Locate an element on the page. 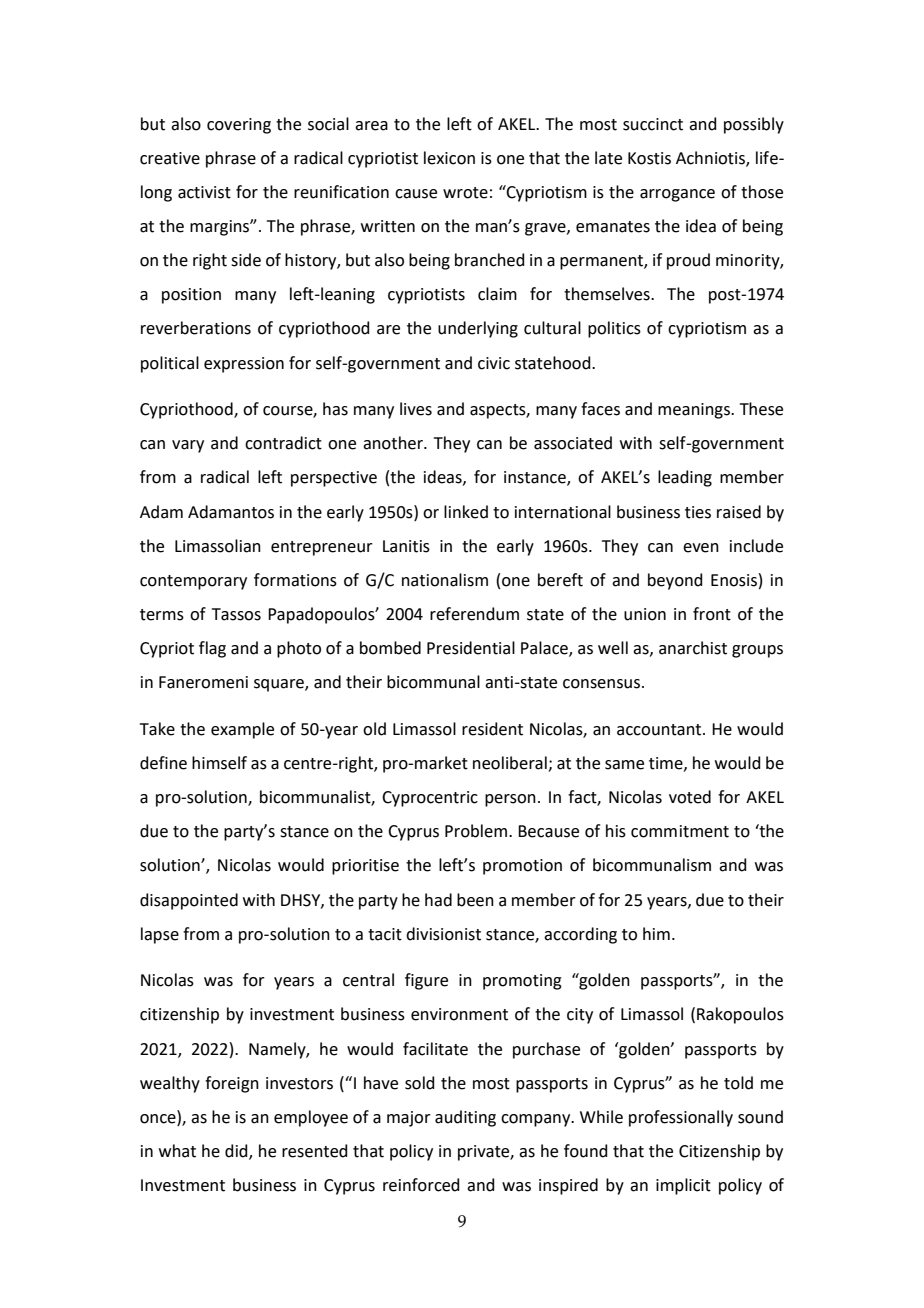  anarchist is located at coordinates (693, 648).
